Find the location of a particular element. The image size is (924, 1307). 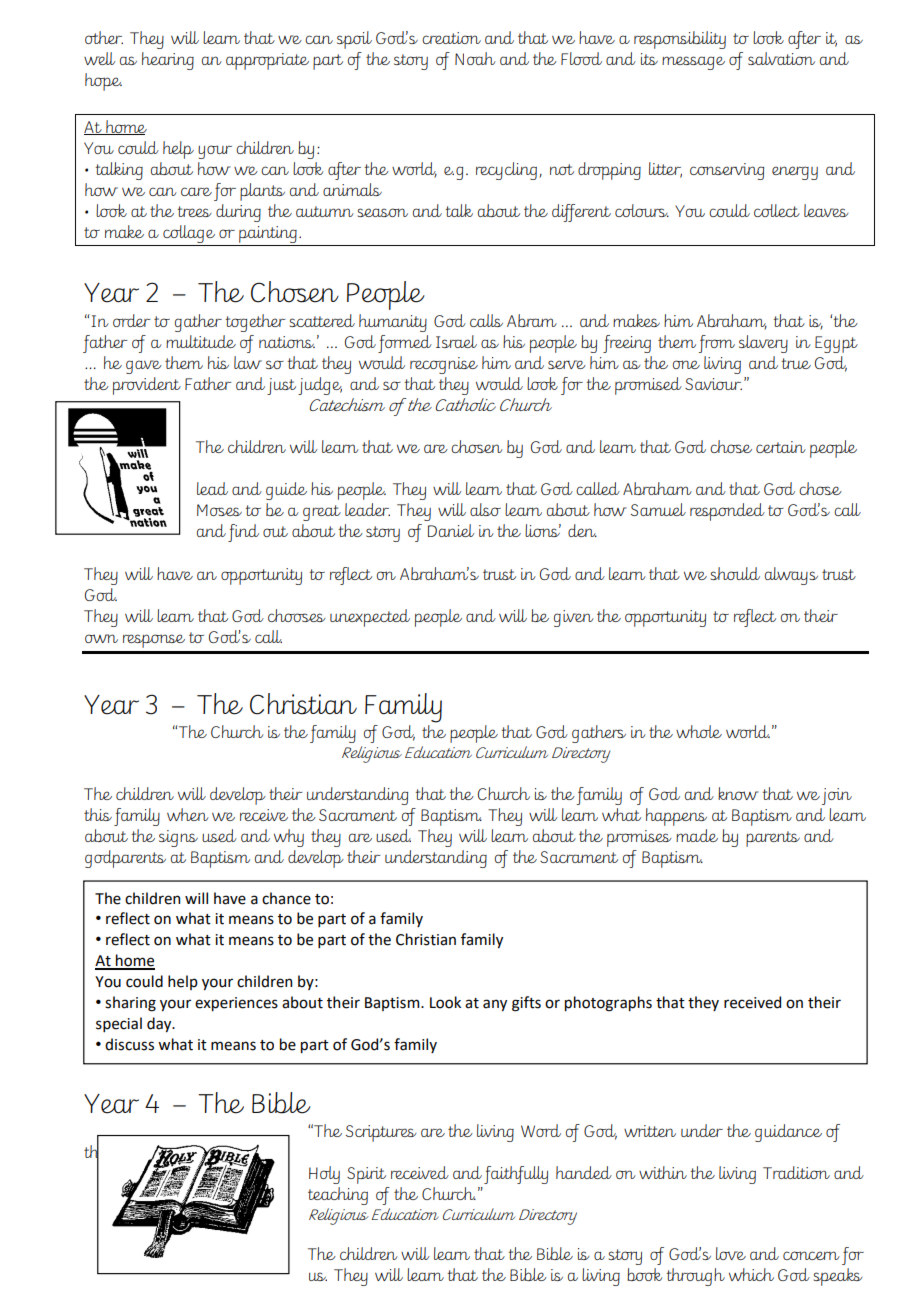

Holy is located at coordinates (324, 1175).
